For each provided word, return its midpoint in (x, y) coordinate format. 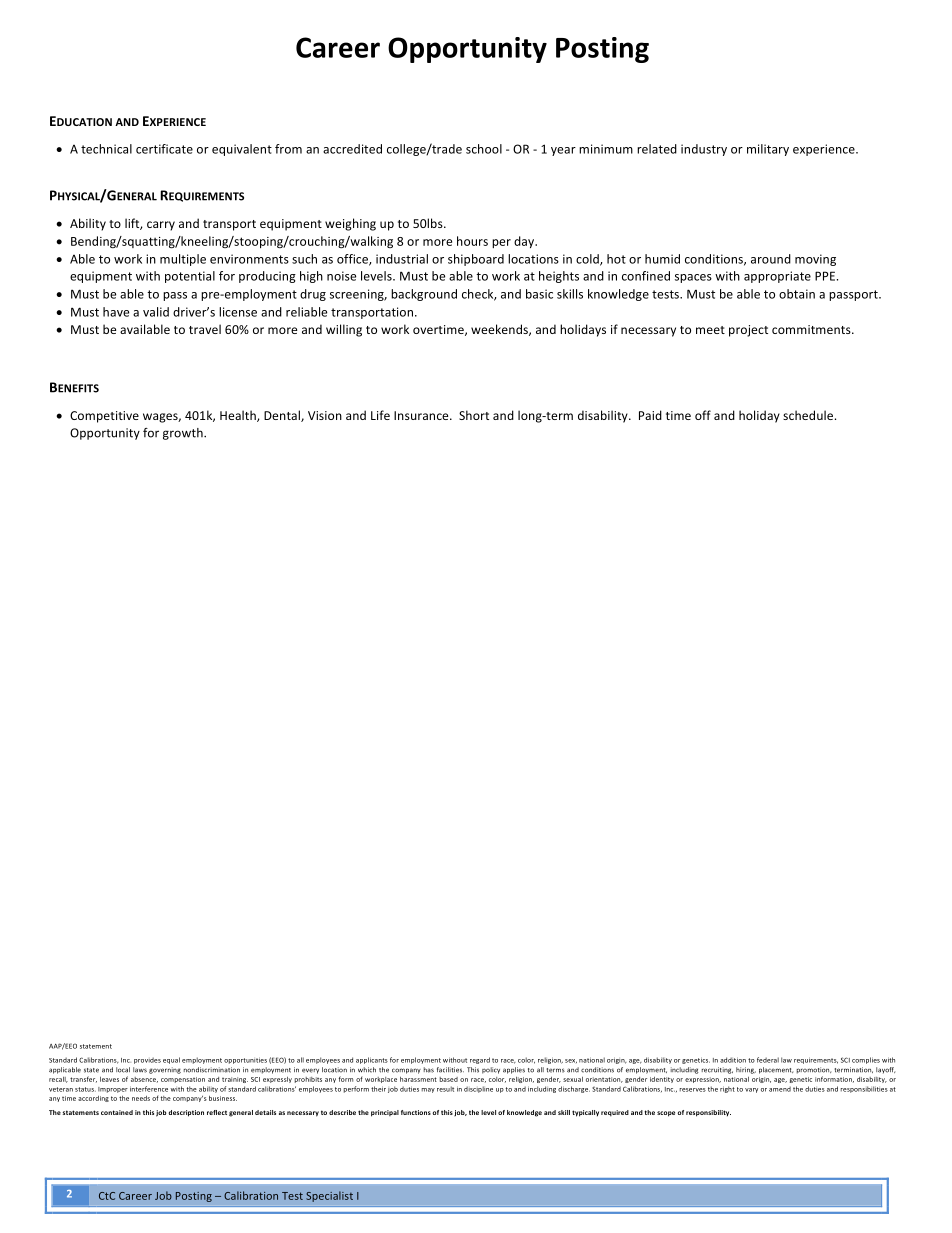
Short (474, 415)
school (484, 149)
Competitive (104, 417)
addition (733, 1060)
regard (480, 1060)
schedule (808, 415)
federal (768, 1060)
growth (184, 434)
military (768, 150)
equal (171, 1060)
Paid (650, 415)
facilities (450, 1070)
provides (147, 1060)
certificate (164, 149)
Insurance (422, 415)
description (186, 1113)
